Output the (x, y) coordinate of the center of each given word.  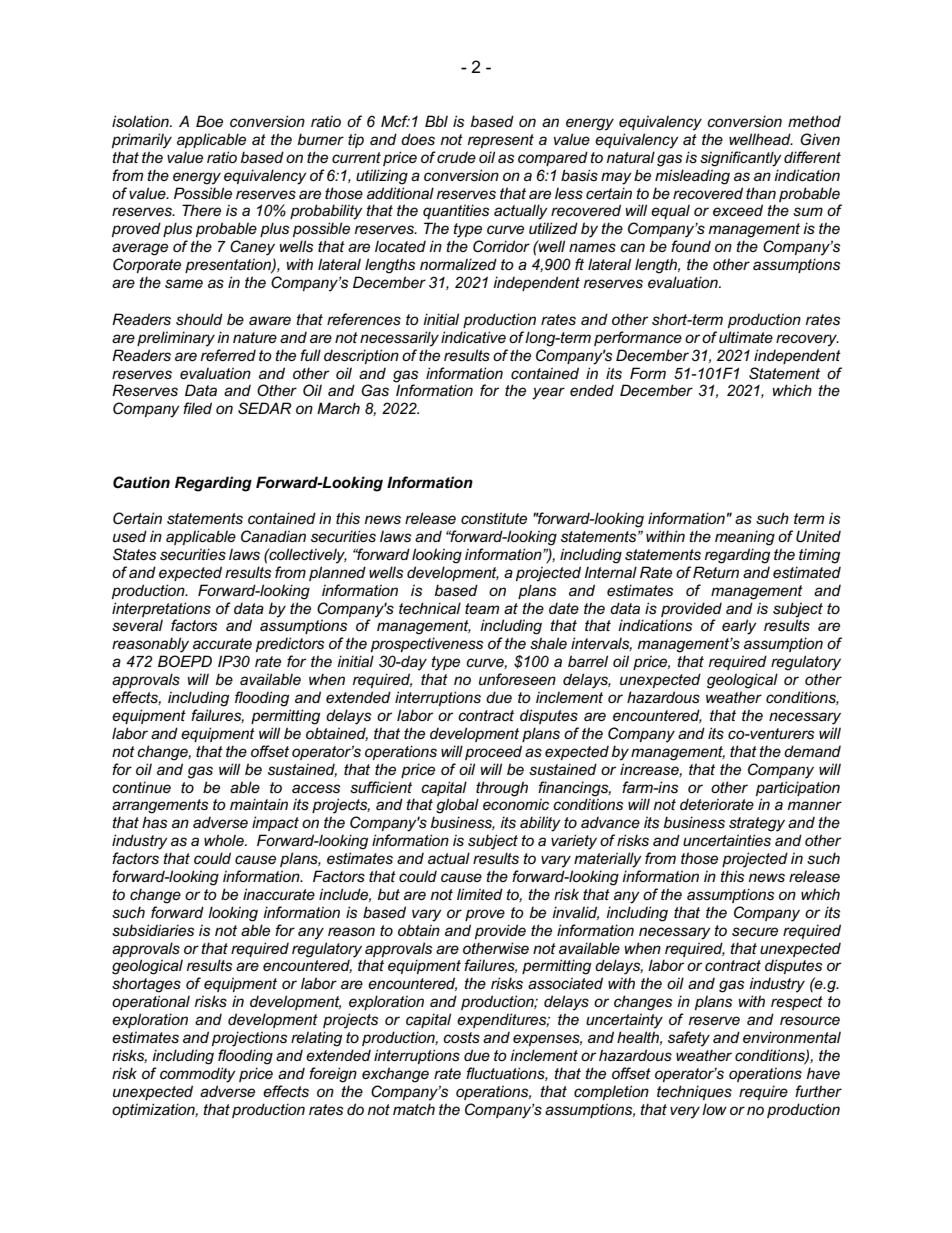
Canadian (273, 536)
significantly (741, 159)
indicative (473, 337)
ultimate (746, 337)
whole (225, 840)
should (199, 319)
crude (456, 157)
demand (812, 751)
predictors (290, 644)
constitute (494, 518)
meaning (745, 538)
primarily (142, 141)
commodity (198, 1075)
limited (480, 894)
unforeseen (517, 679)
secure (755, 931)
